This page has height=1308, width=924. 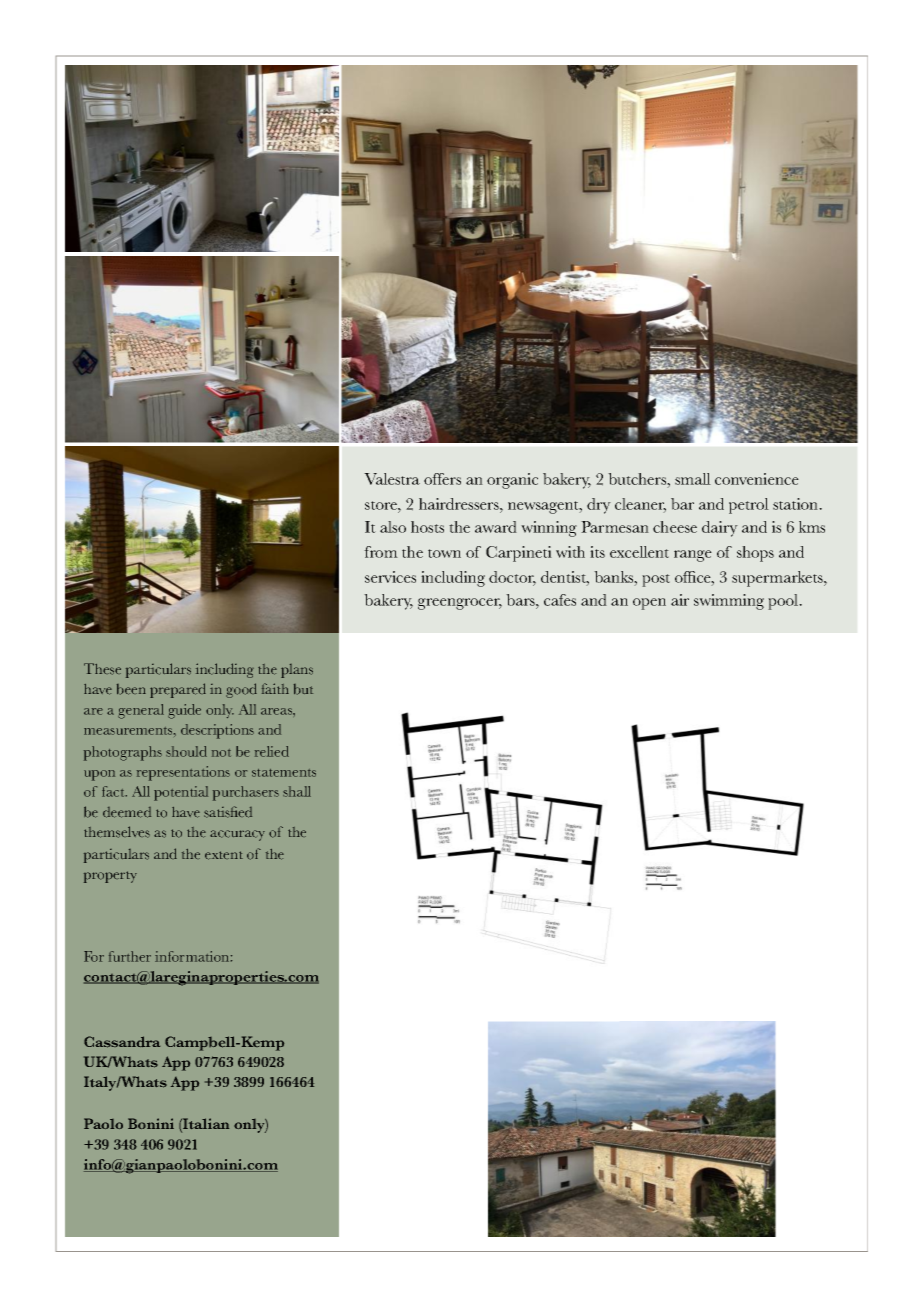 What do you see at coordinates (284, 773) in the page?
I see `statements` at bounding box center [284, 773].
